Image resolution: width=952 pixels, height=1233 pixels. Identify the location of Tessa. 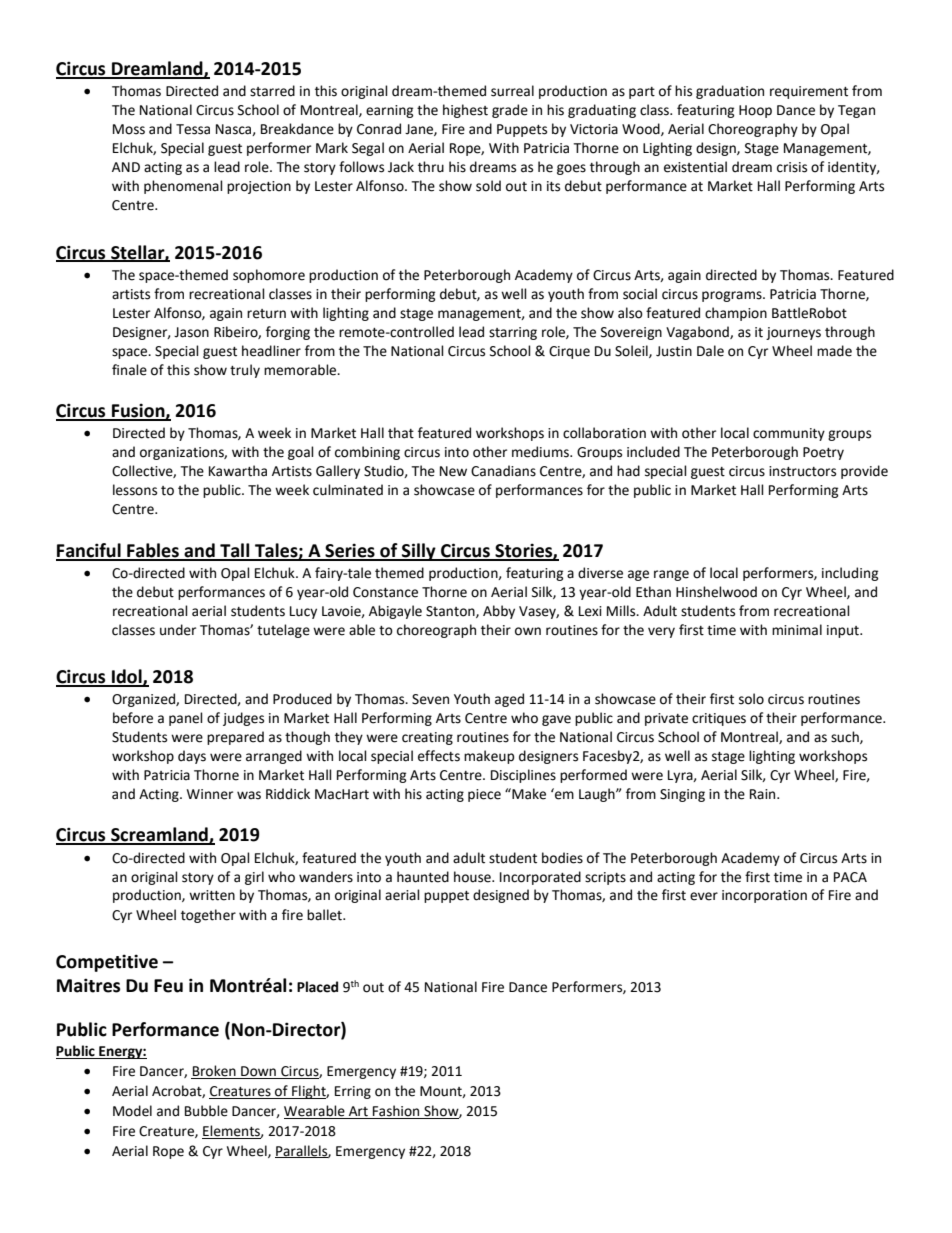
(193, 129).
